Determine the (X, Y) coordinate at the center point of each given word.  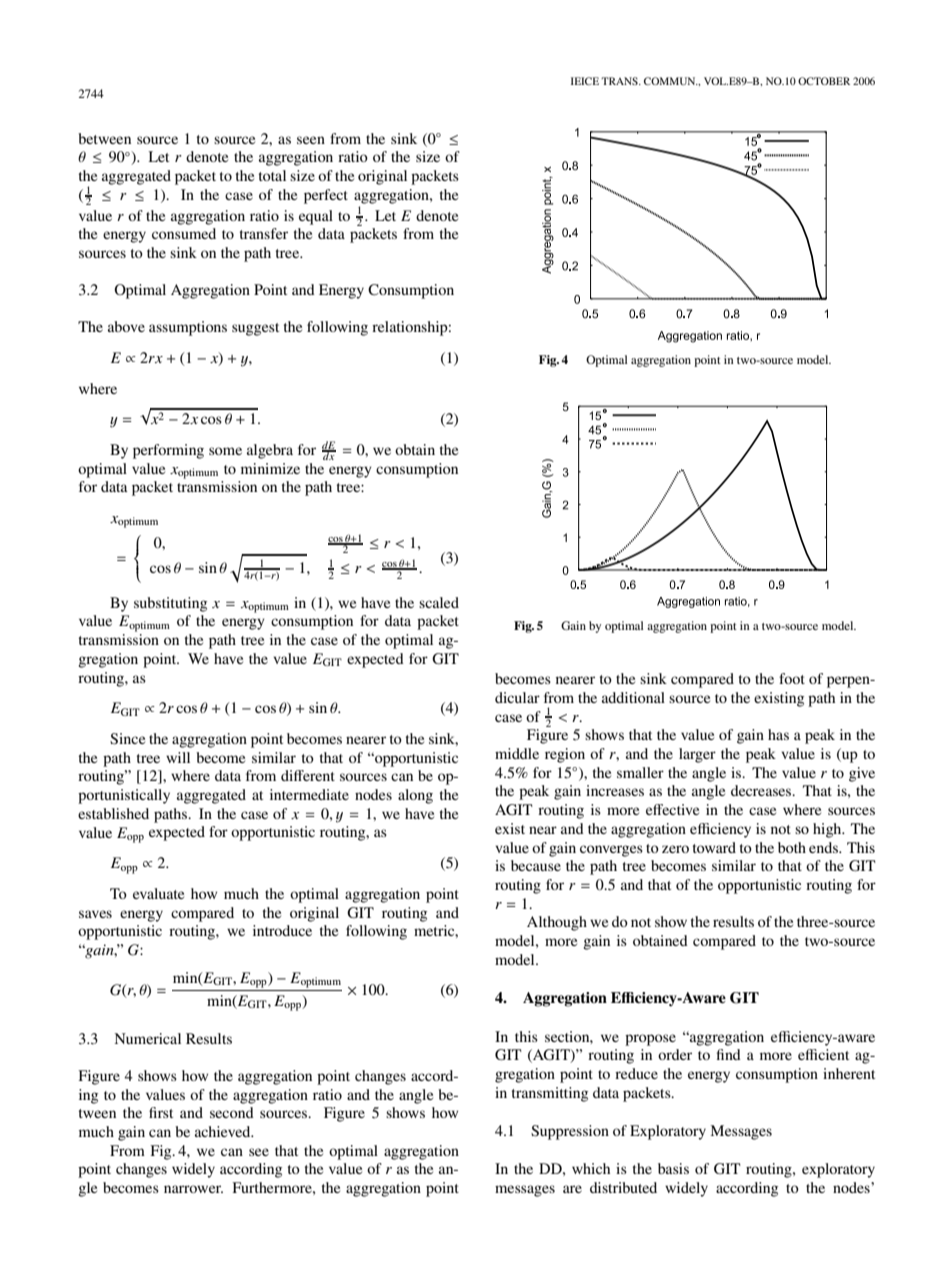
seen (311, 140)
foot (792, 678)
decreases (762, 790)
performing (168, 451)
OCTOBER (824, 81)
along (415, 796)
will (178, 757)
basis (673, 1168)
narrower (193, 1189)
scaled (439, 602)
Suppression (570, 1132)
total (272, 175)
